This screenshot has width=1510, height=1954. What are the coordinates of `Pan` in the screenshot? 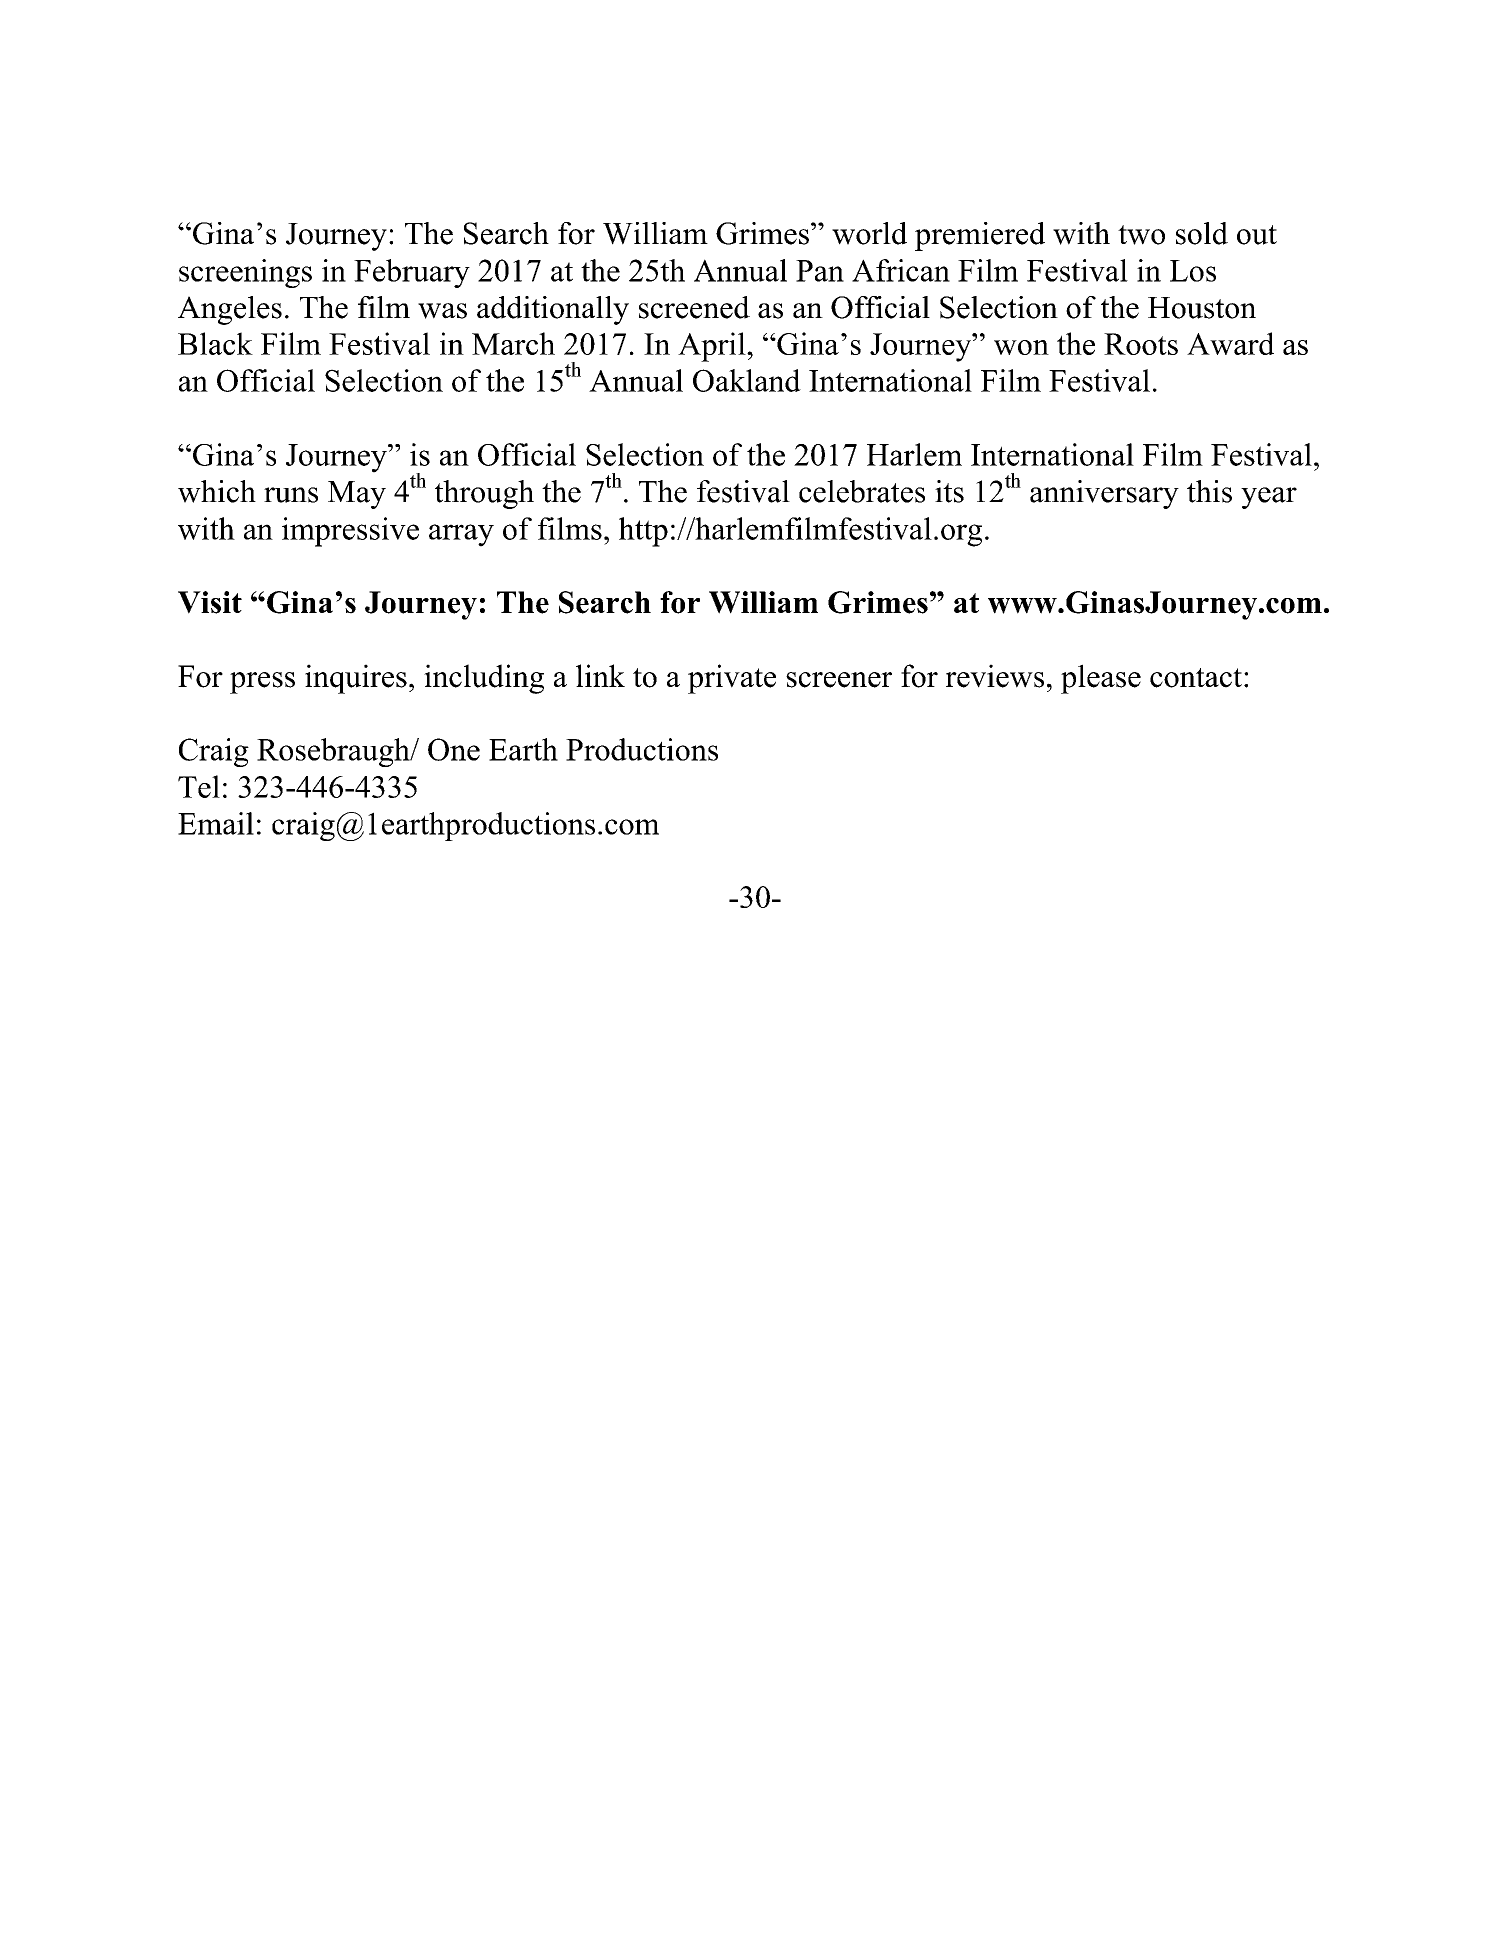 It's located at (820, 271).
